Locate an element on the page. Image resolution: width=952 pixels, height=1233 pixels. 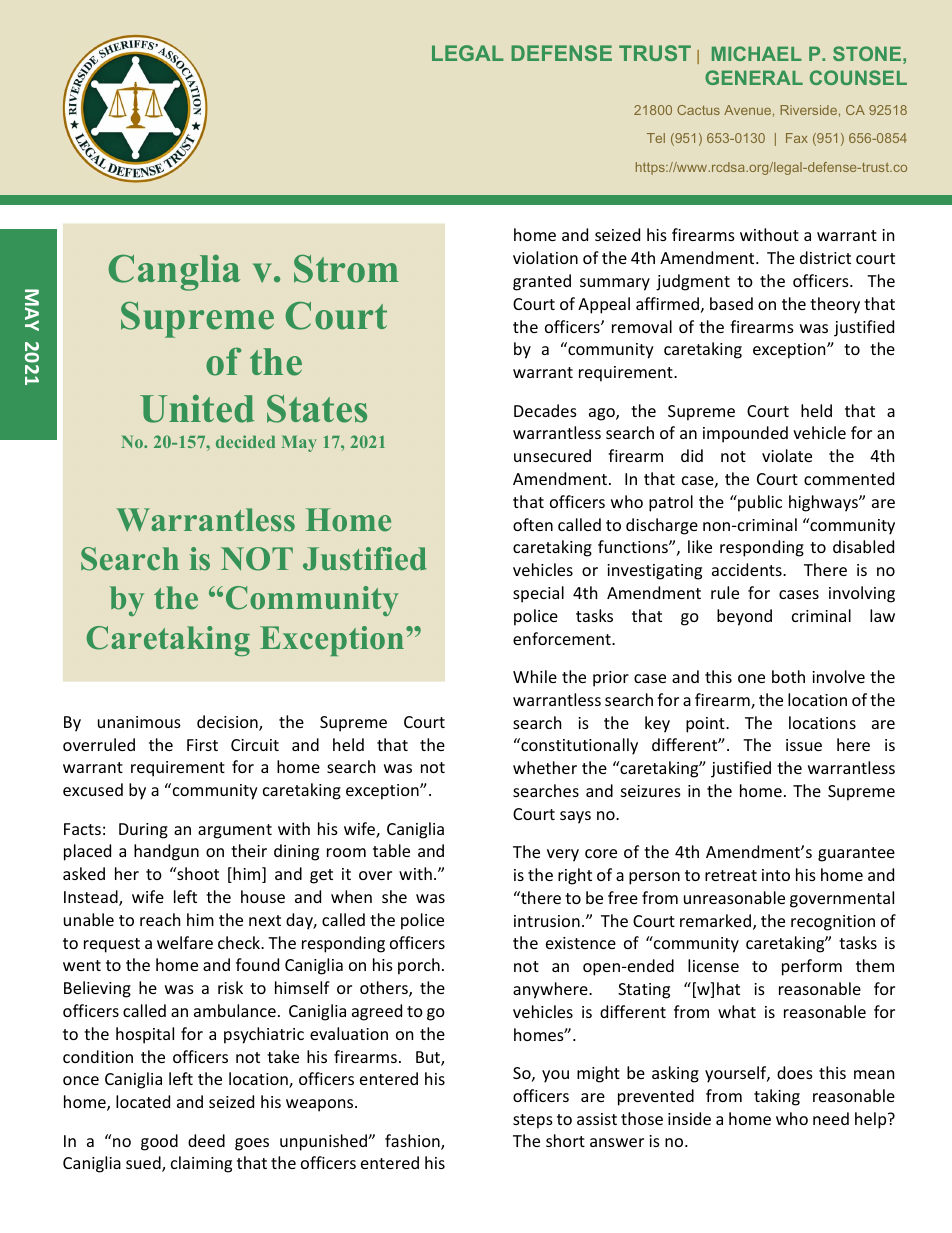
GENERAL is located at coordinates (754, 77).
